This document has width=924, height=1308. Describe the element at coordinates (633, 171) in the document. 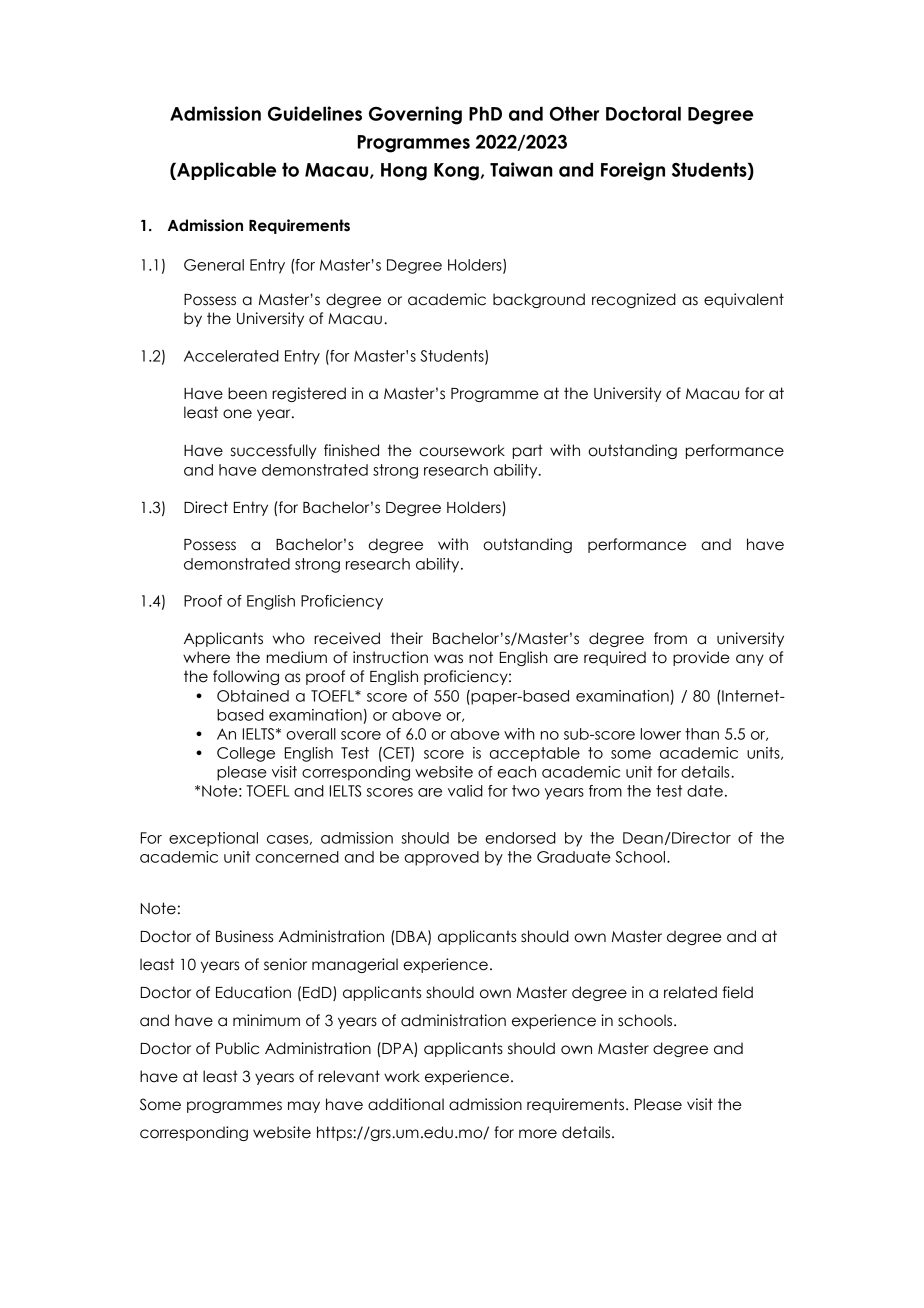

I see `Foreign` at that location.
